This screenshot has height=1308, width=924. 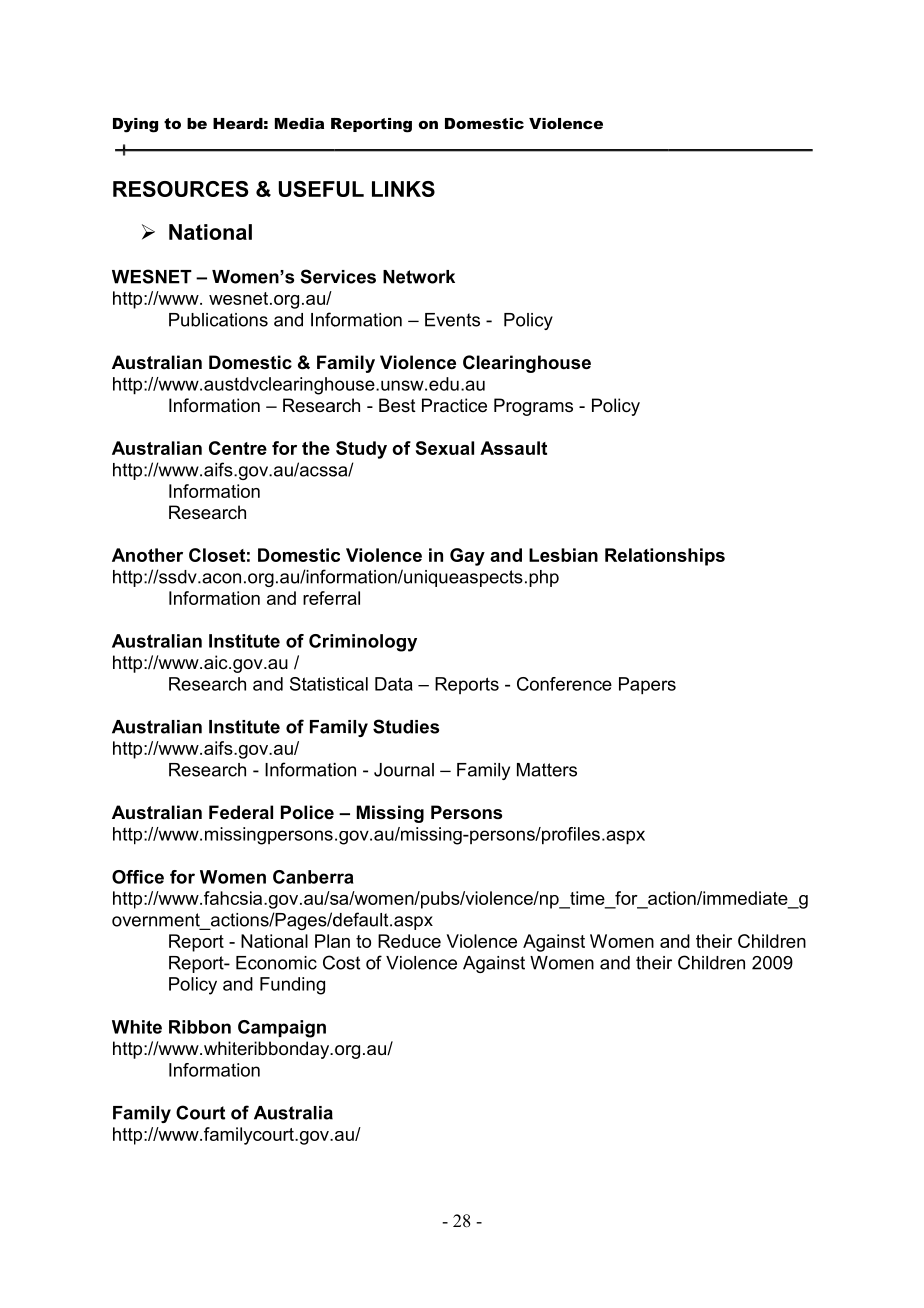 I want to click on Funding, so click(x=292, y=986).
